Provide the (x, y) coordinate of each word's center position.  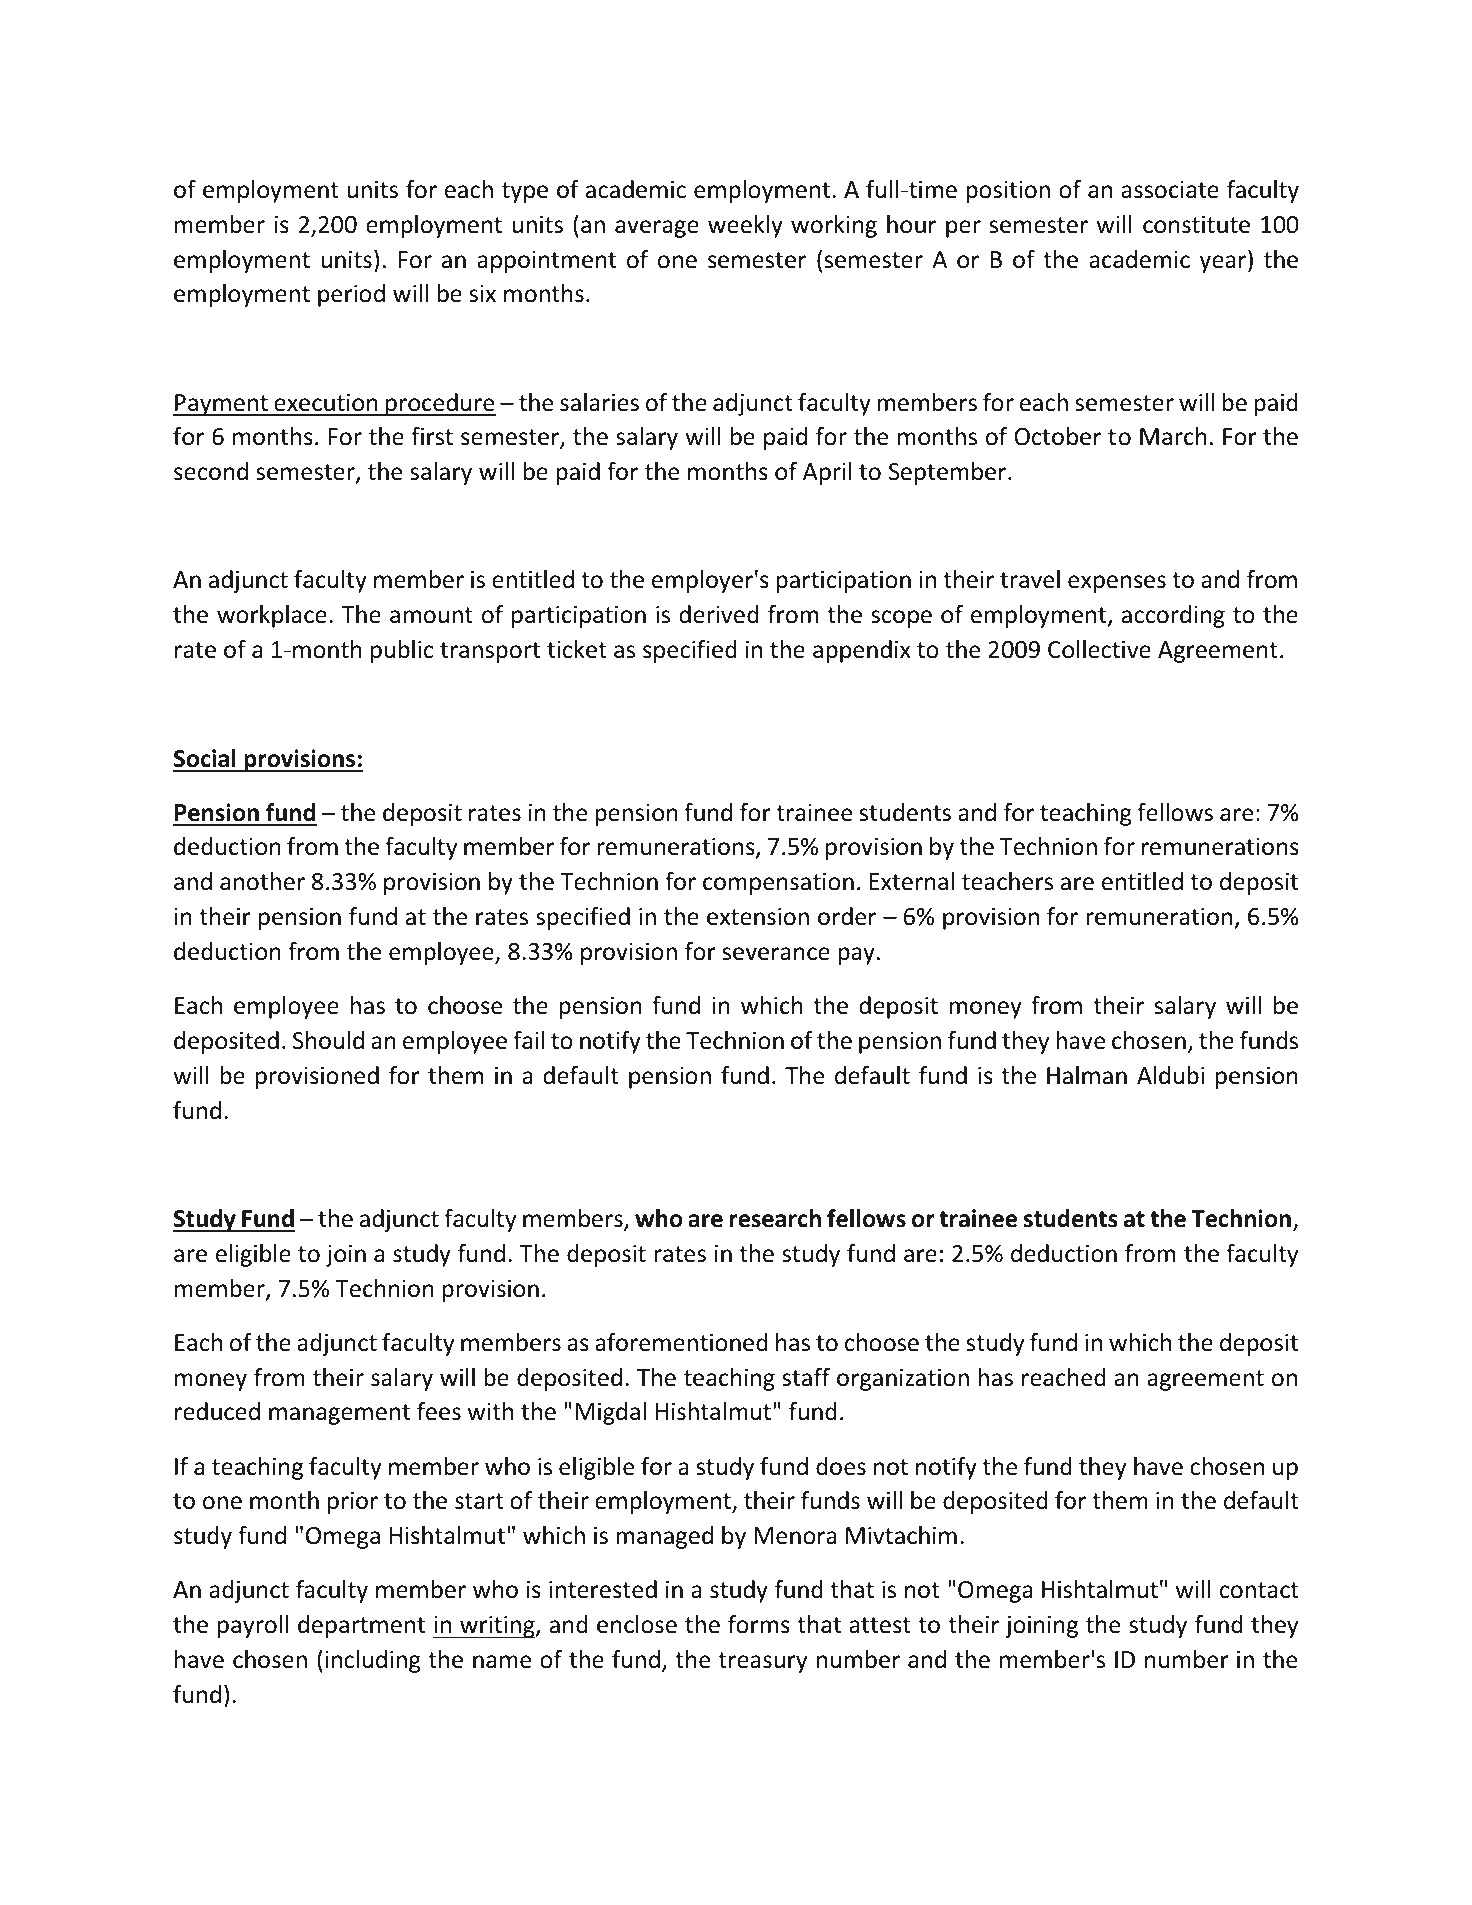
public (402, 651)
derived (719, 614)
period (351, 295)
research (775, 1218)
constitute (1196, 225)
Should (328, 1040)
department (361, 1626)
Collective (1099, 649)
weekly (745, 226)
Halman (1087, 1075)
